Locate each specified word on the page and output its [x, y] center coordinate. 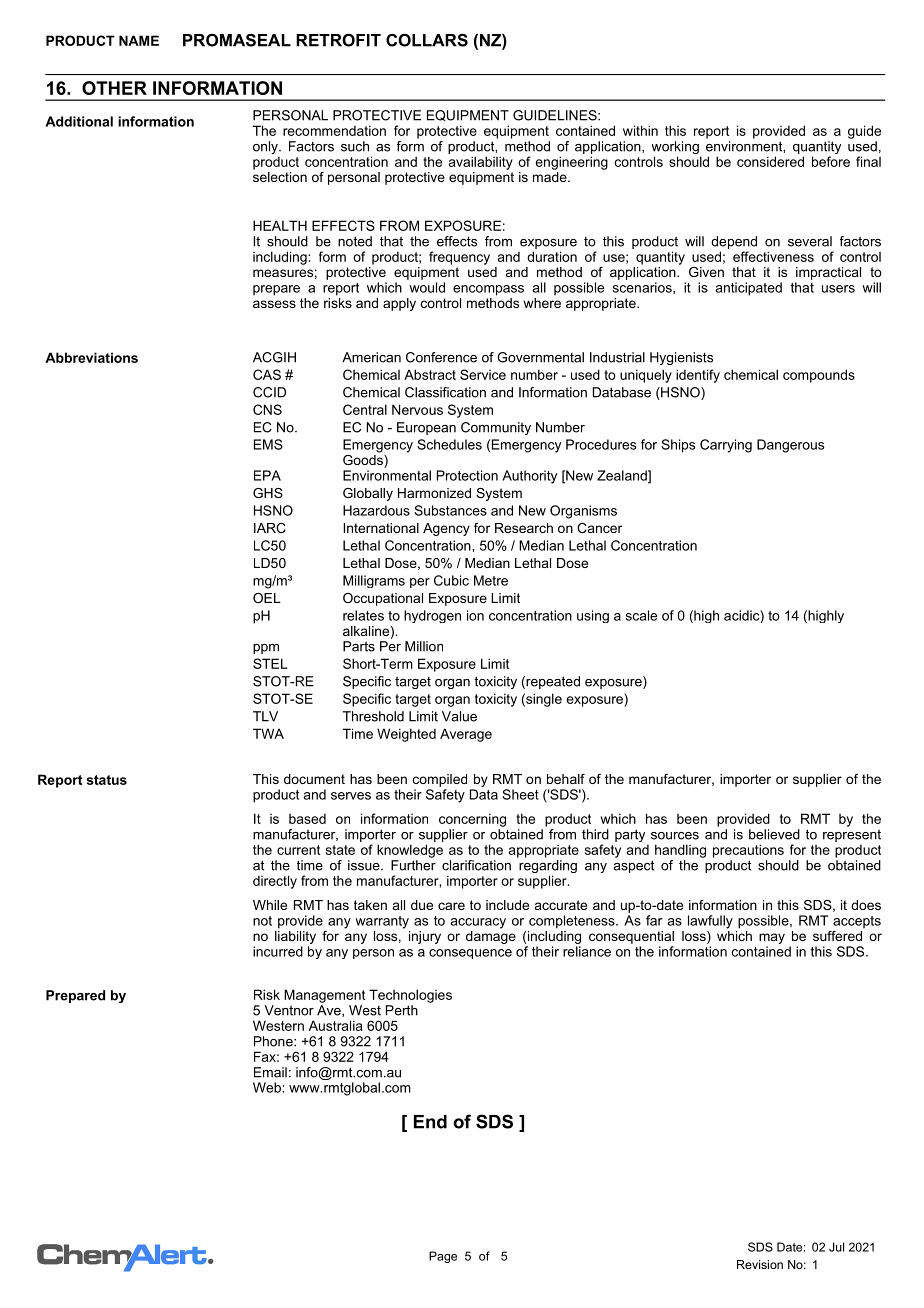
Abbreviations [91, 357]
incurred [278, 951]
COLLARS [427, 40]
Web [268, 1087]
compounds [819, 376]
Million [424, 646]
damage [491, 936]
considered [770, 161]
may [772, 938]
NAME [139, 40]
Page [443, 1257]
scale [641, 615]
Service [483, 374]
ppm [266, 649]
